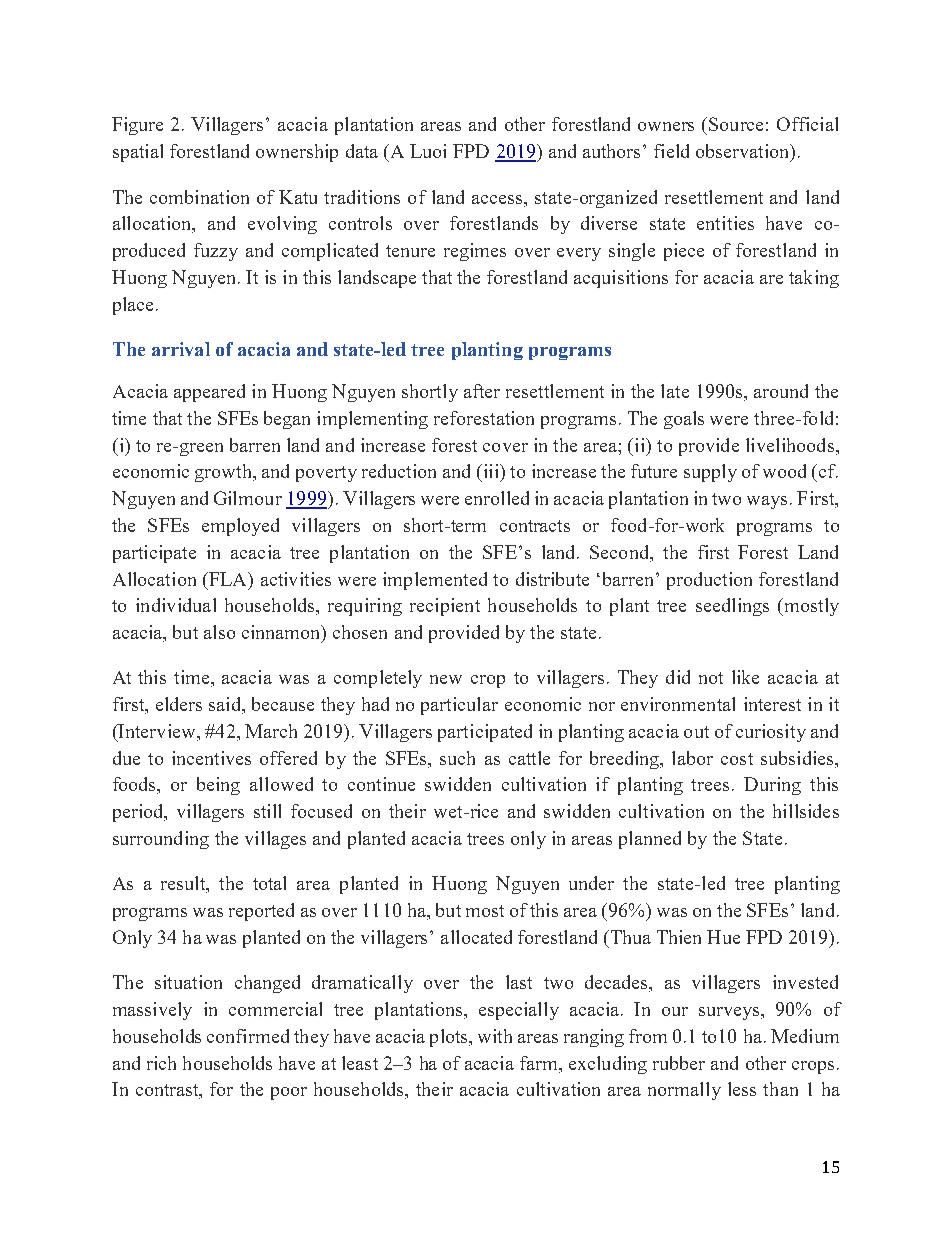 The width and height of the page is (952, 1233). What do you see at coordinates (450, 1038) in the page?
I see `plots` at bounding box center [450, 1038].
